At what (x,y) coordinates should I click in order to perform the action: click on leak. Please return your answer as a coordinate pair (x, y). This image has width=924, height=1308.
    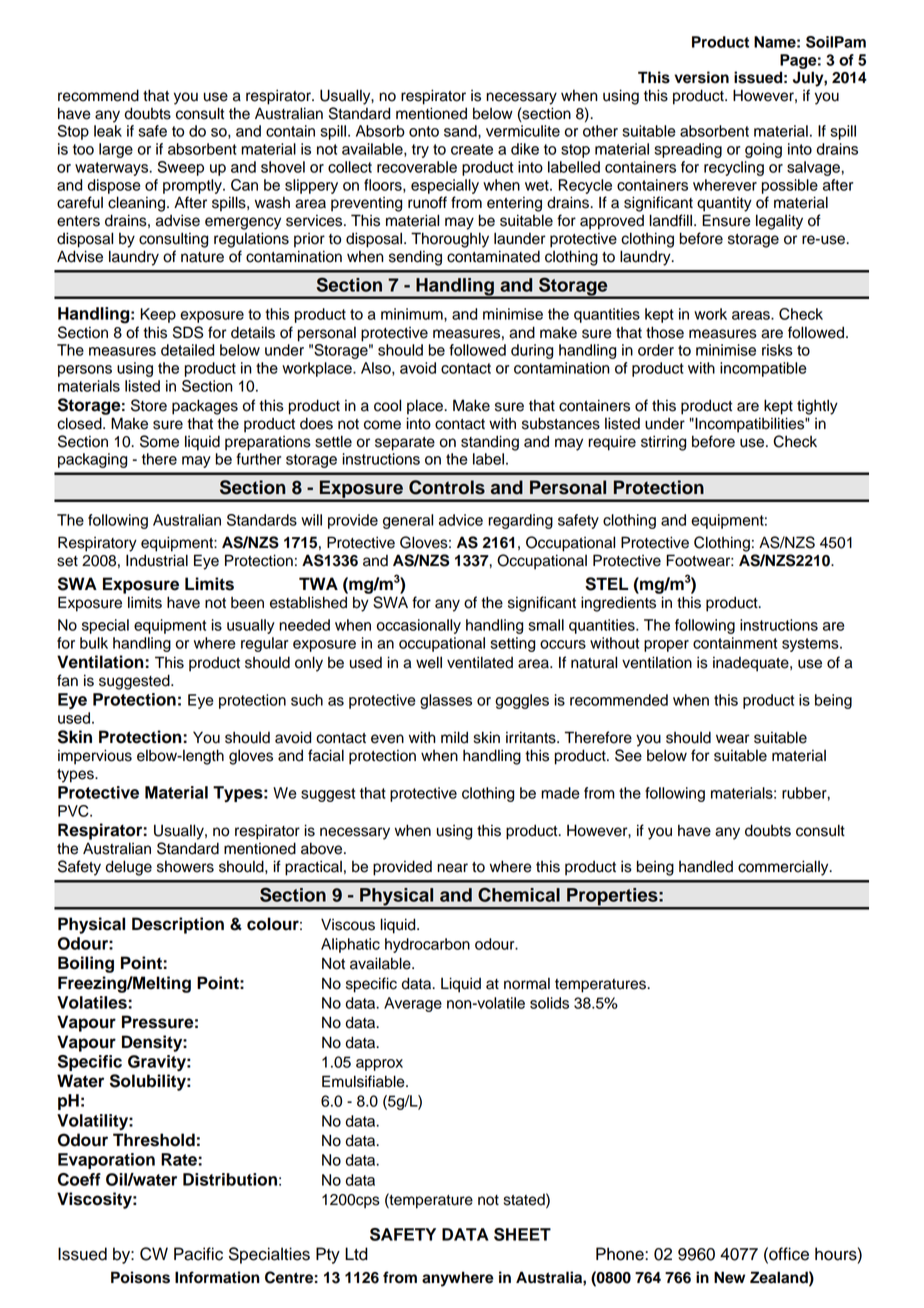
    Looking at the image, I should click on (108, 131).
